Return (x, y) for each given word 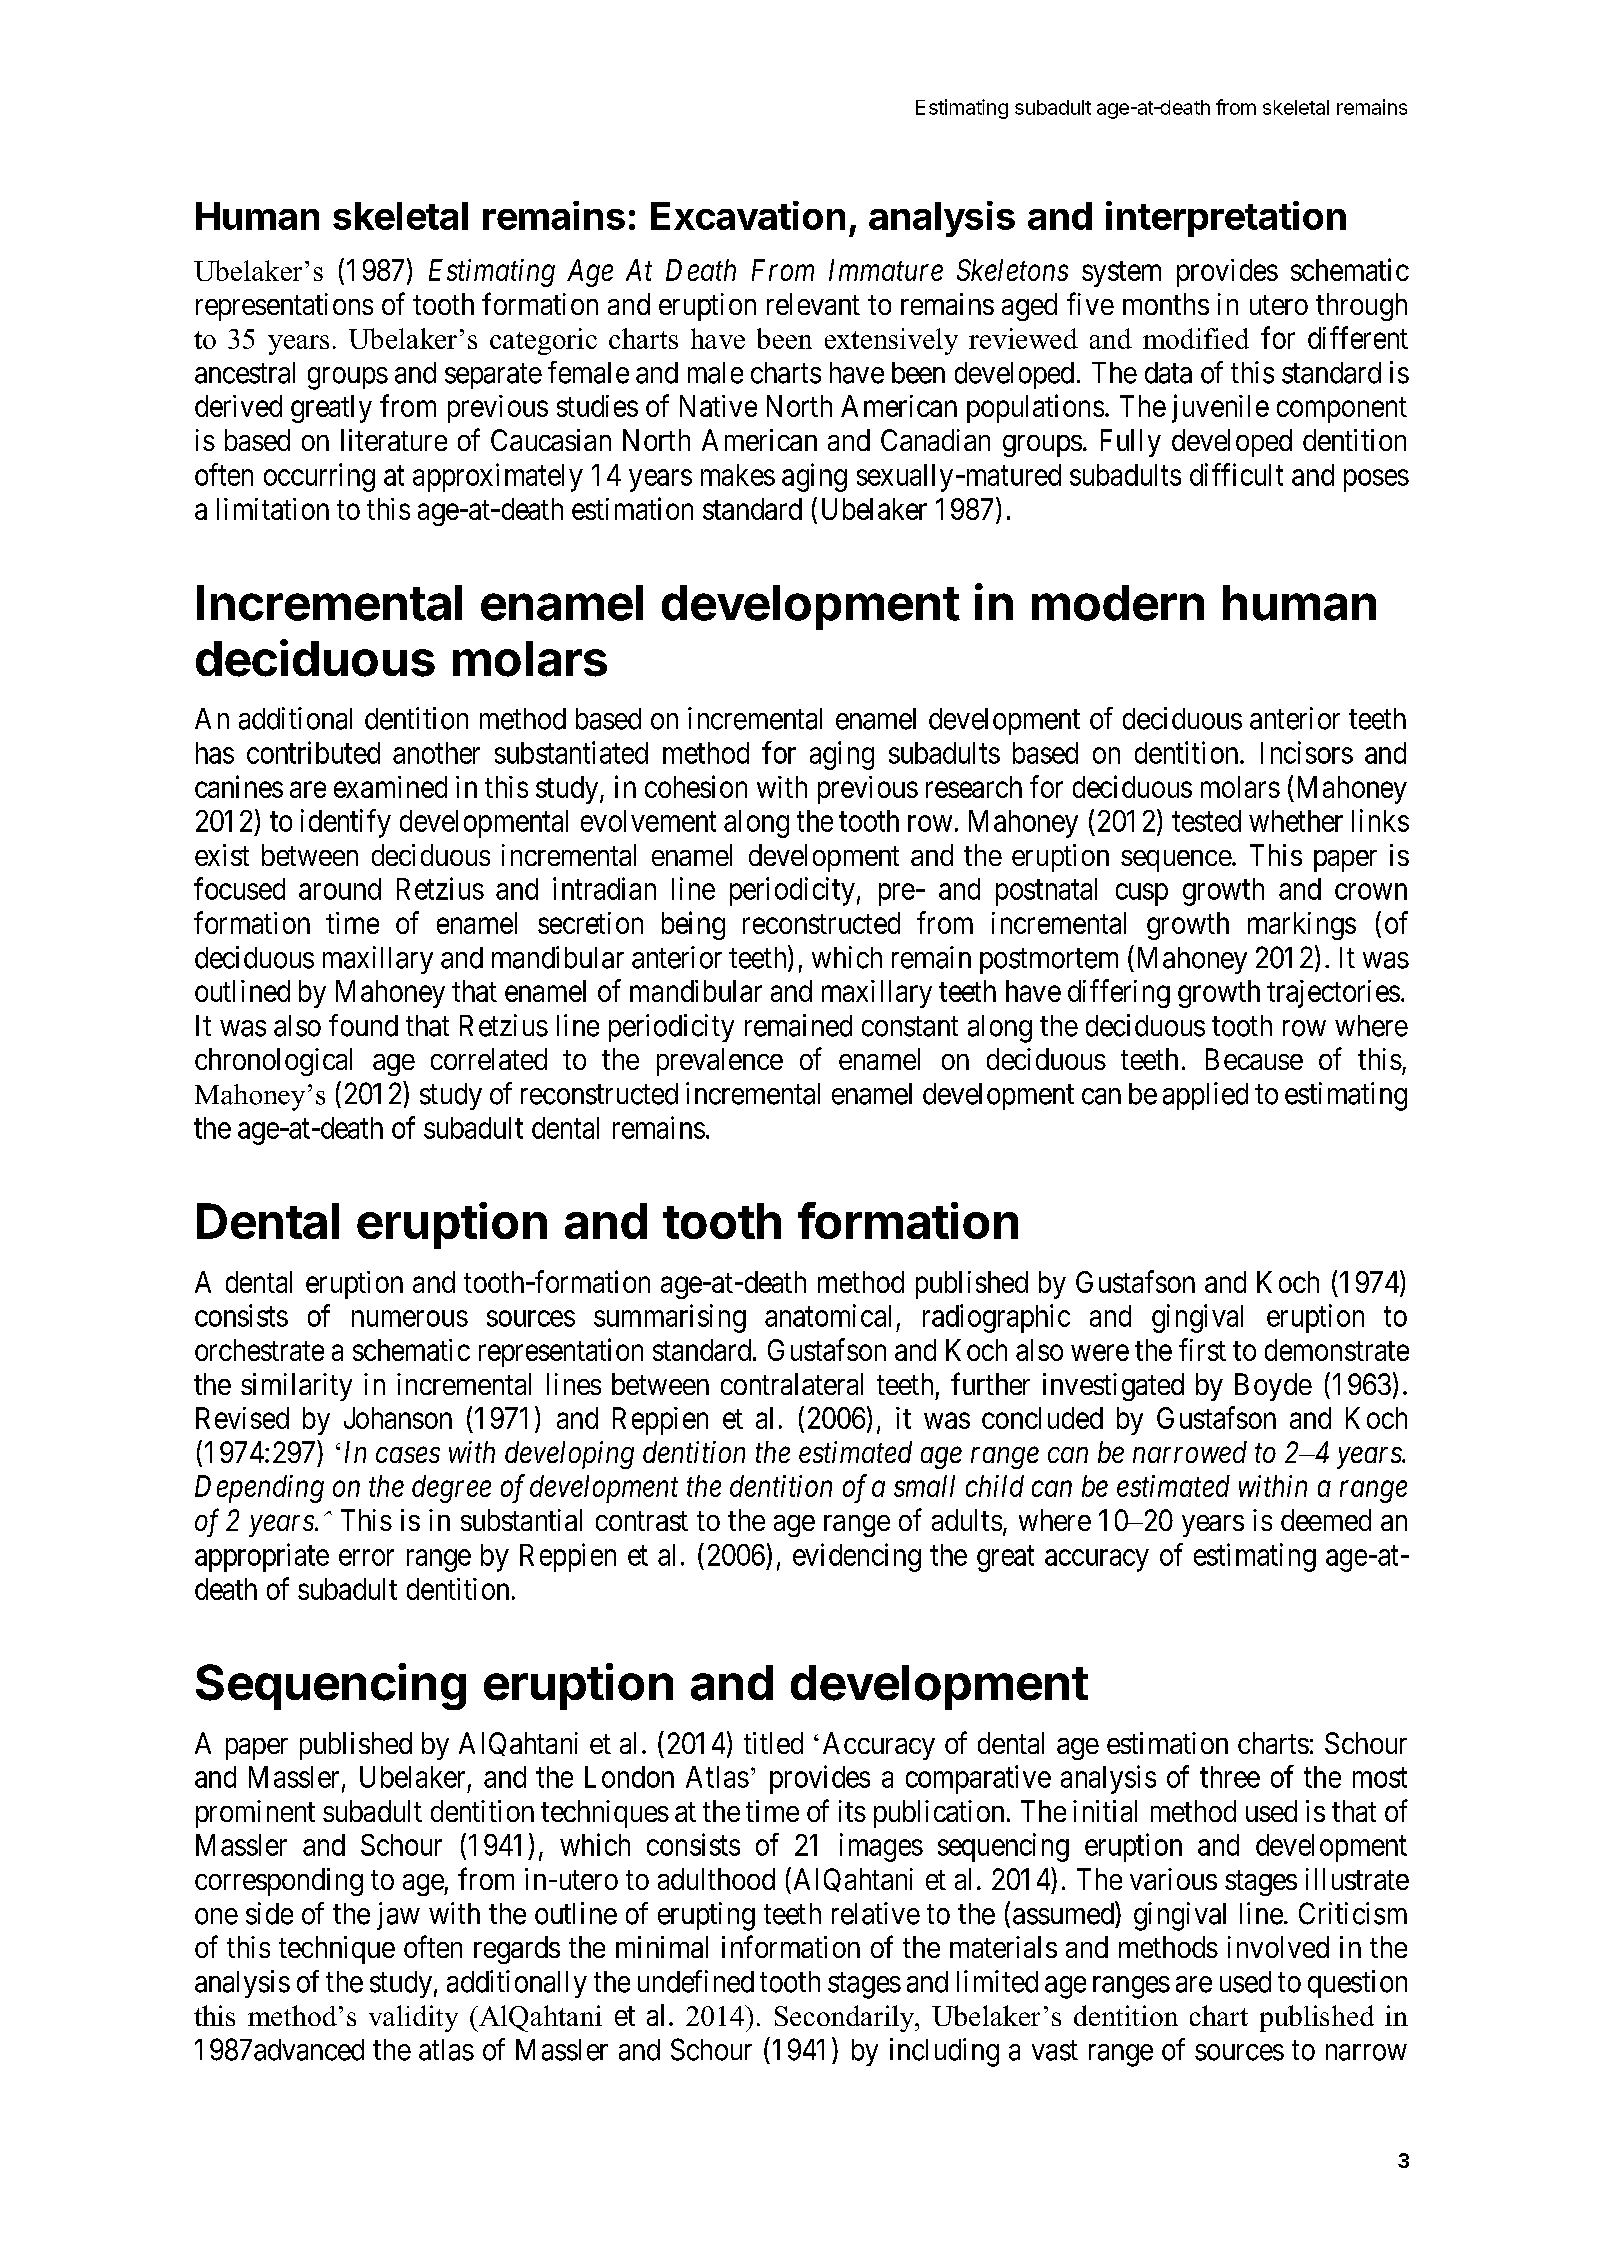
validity (413, 2018)
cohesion (696, 786)
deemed (1326, 1520)
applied (1205, 1096)
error (366, 1557)
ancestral (245, 373)
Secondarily (846, 2018)
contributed (313, 752)
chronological (273, 1062)
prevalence (720, 1062)
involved (1278, 1947)
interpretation (1226, 219)
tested (1206, 821)
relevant (813, 304)
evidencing (857, 1557)
